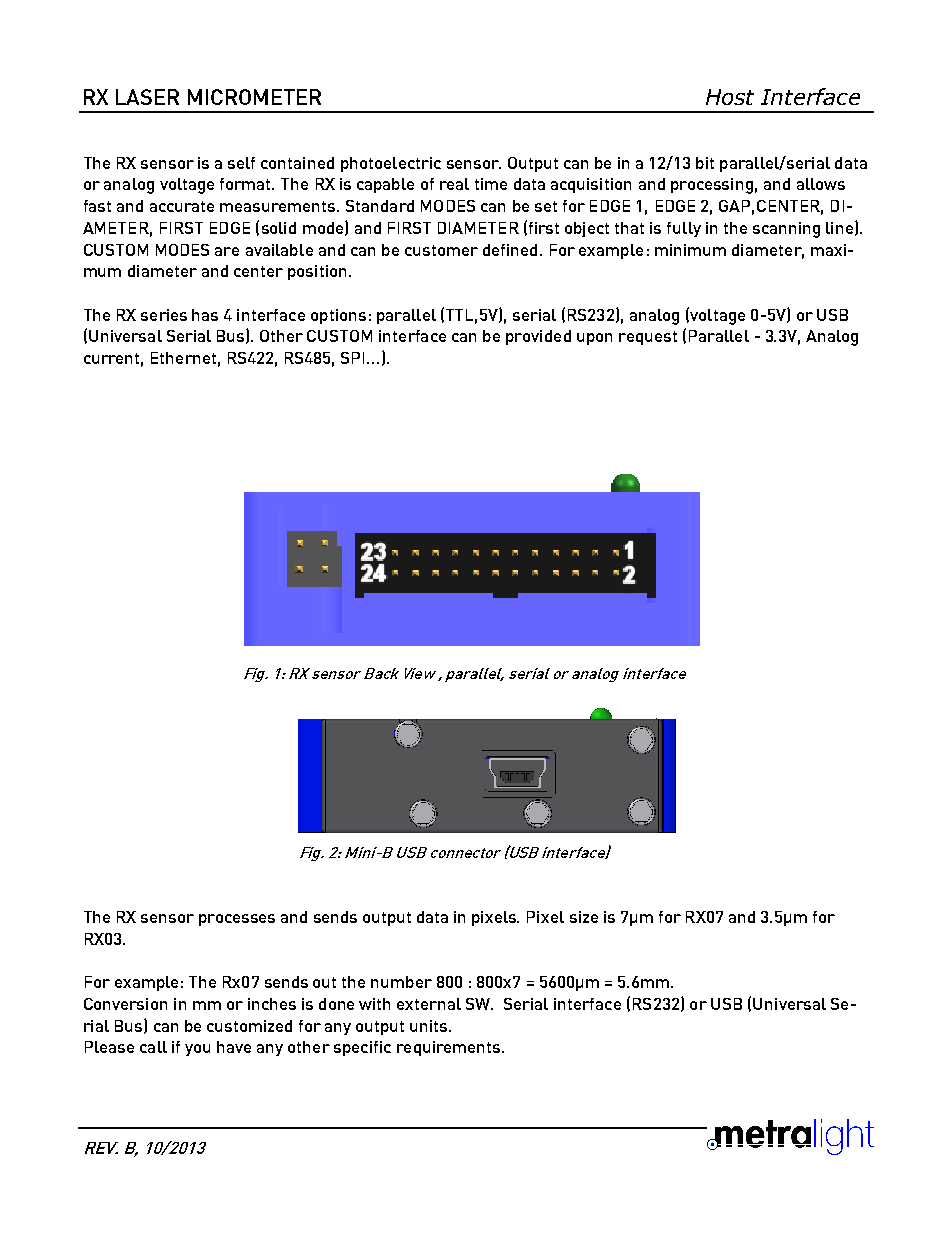 Image resolution: width=952 pixels, height=1233 pixels. What do you see at coordinates (205, 315) in the document?
I see `has` at bounding box center [205, 315].
